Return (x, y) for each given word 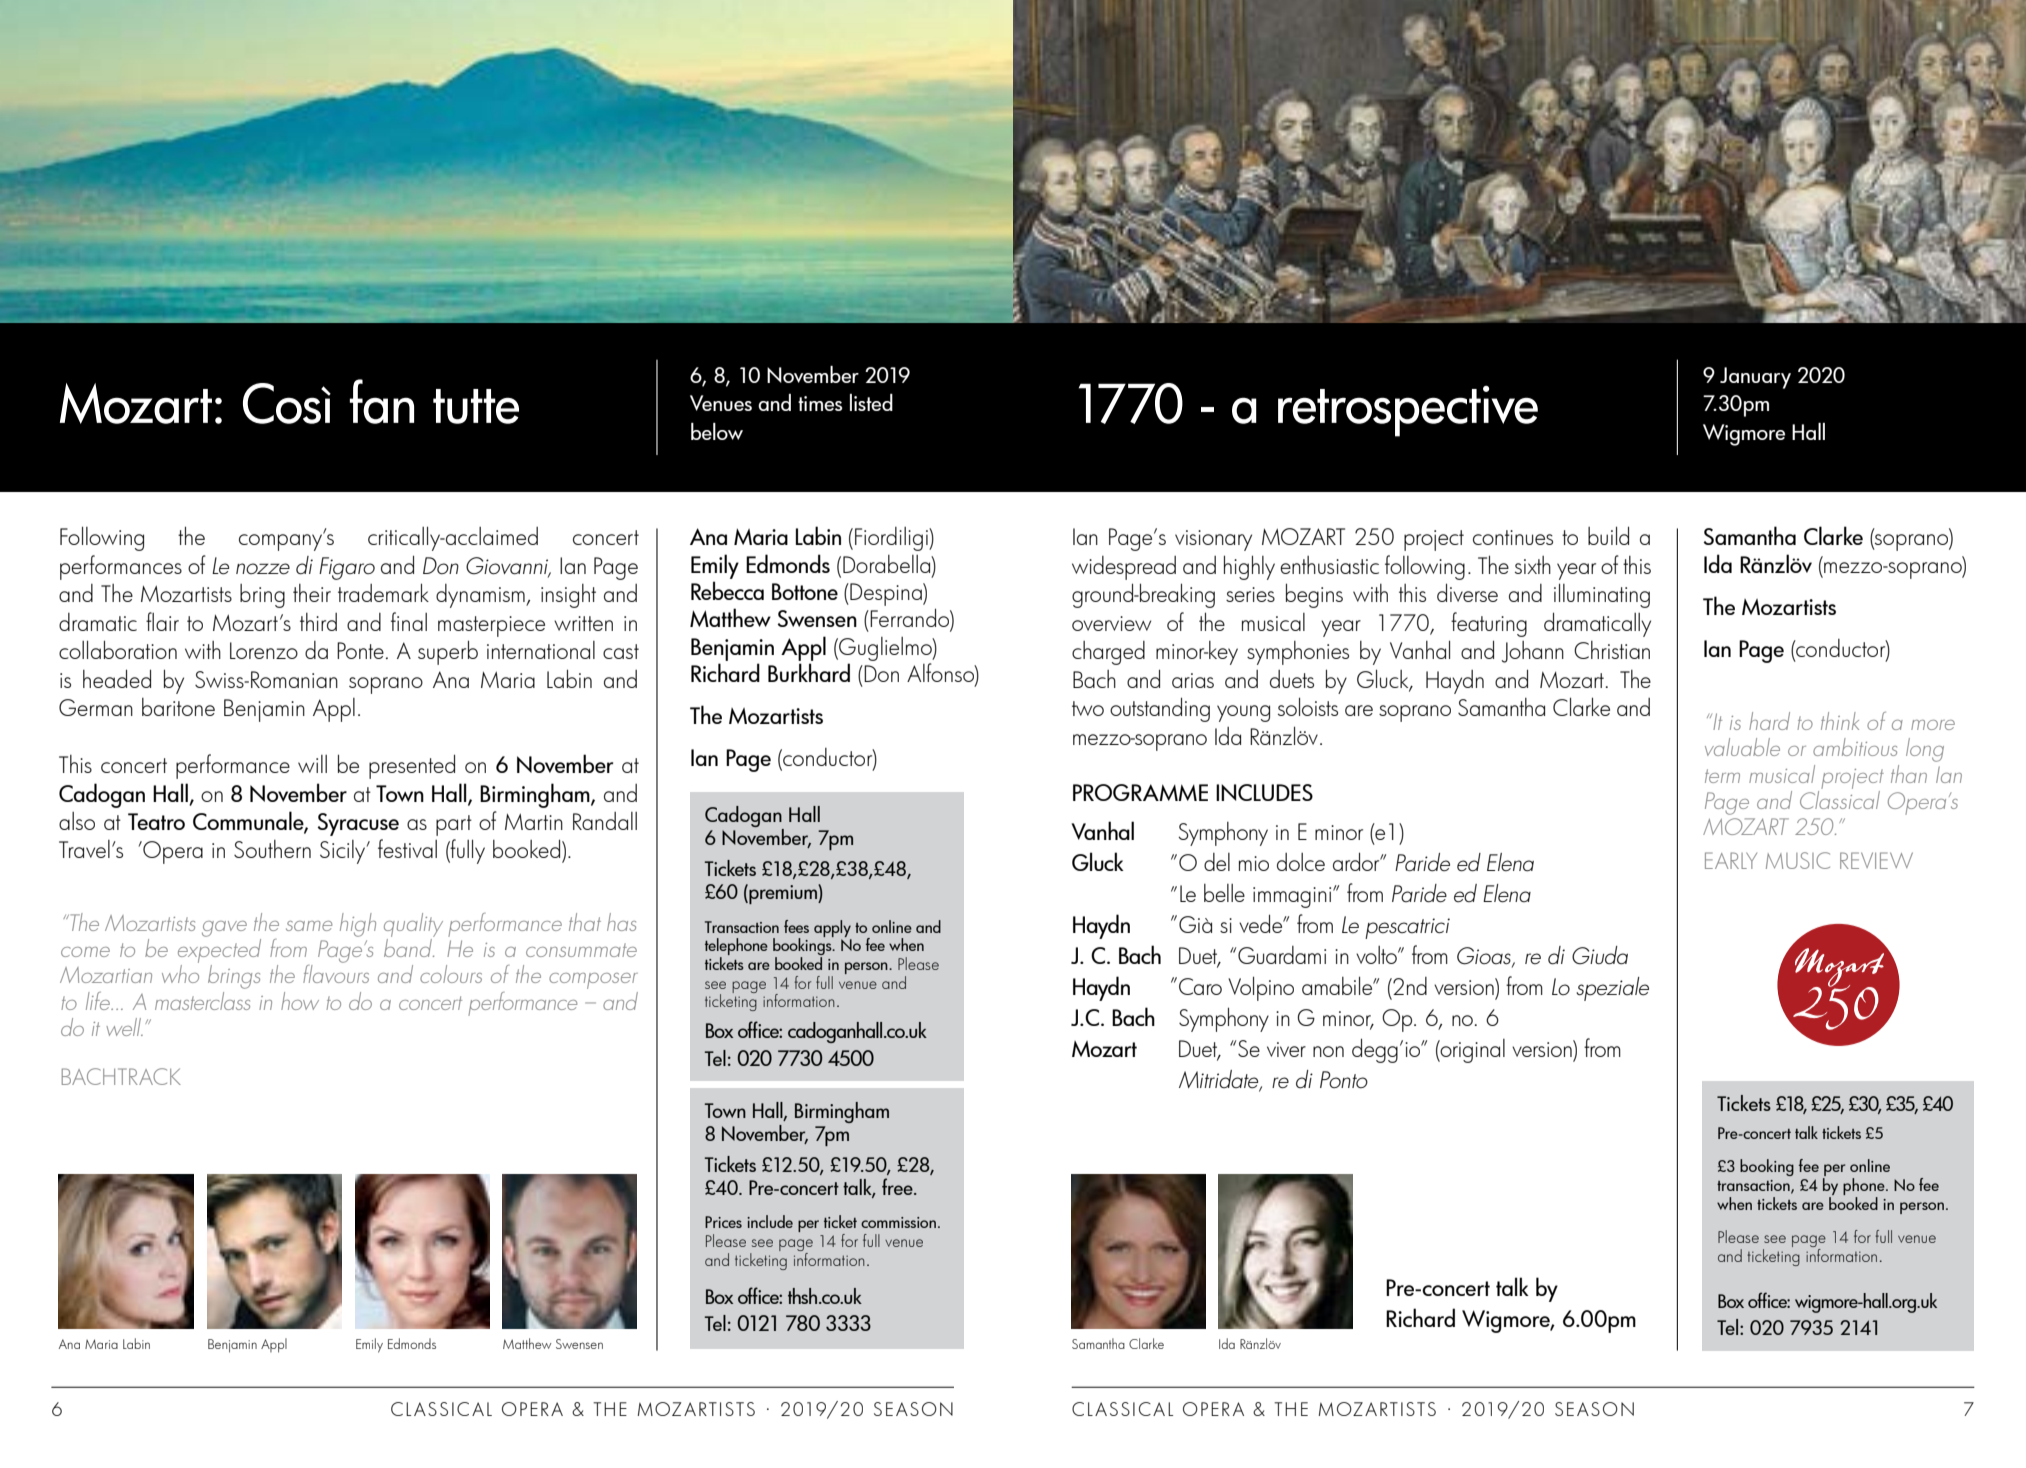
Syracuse (358, 824)
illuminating (1602, 595)
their (312, 593)
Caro (1200, 986)
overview (1111, 623)
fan (382, 401)
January (1755, 378)
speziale (1612, 989)
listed (871, 402)
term (1722, 776)
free (898, 1186)
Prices (723, 1222)
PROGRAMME (1140, 792)
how (300, 1001)
